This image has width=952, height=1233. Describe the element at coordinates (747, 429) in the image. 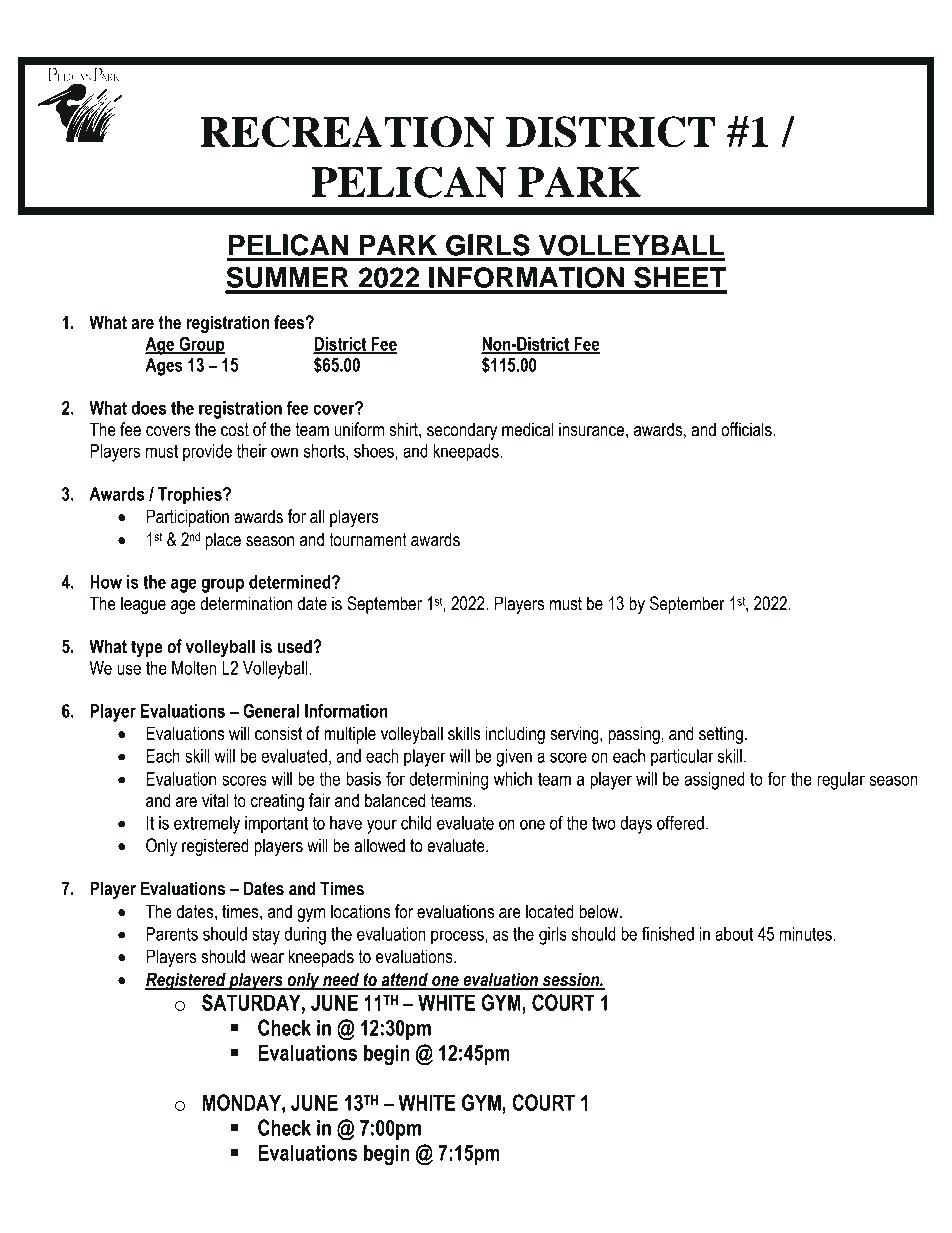

I see `officials` at that location.
